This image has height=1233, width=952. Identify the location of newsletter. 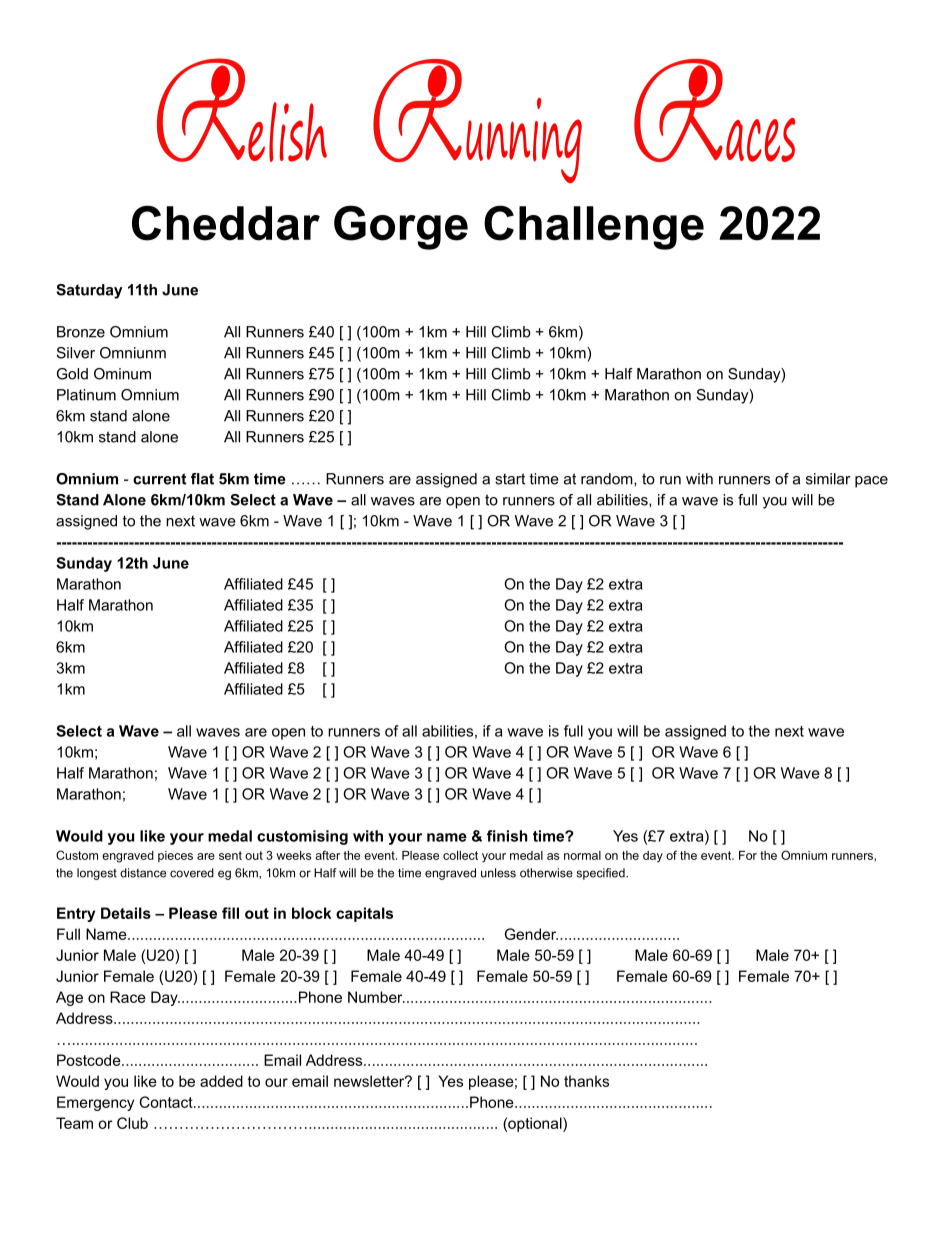
(370, 1081).
